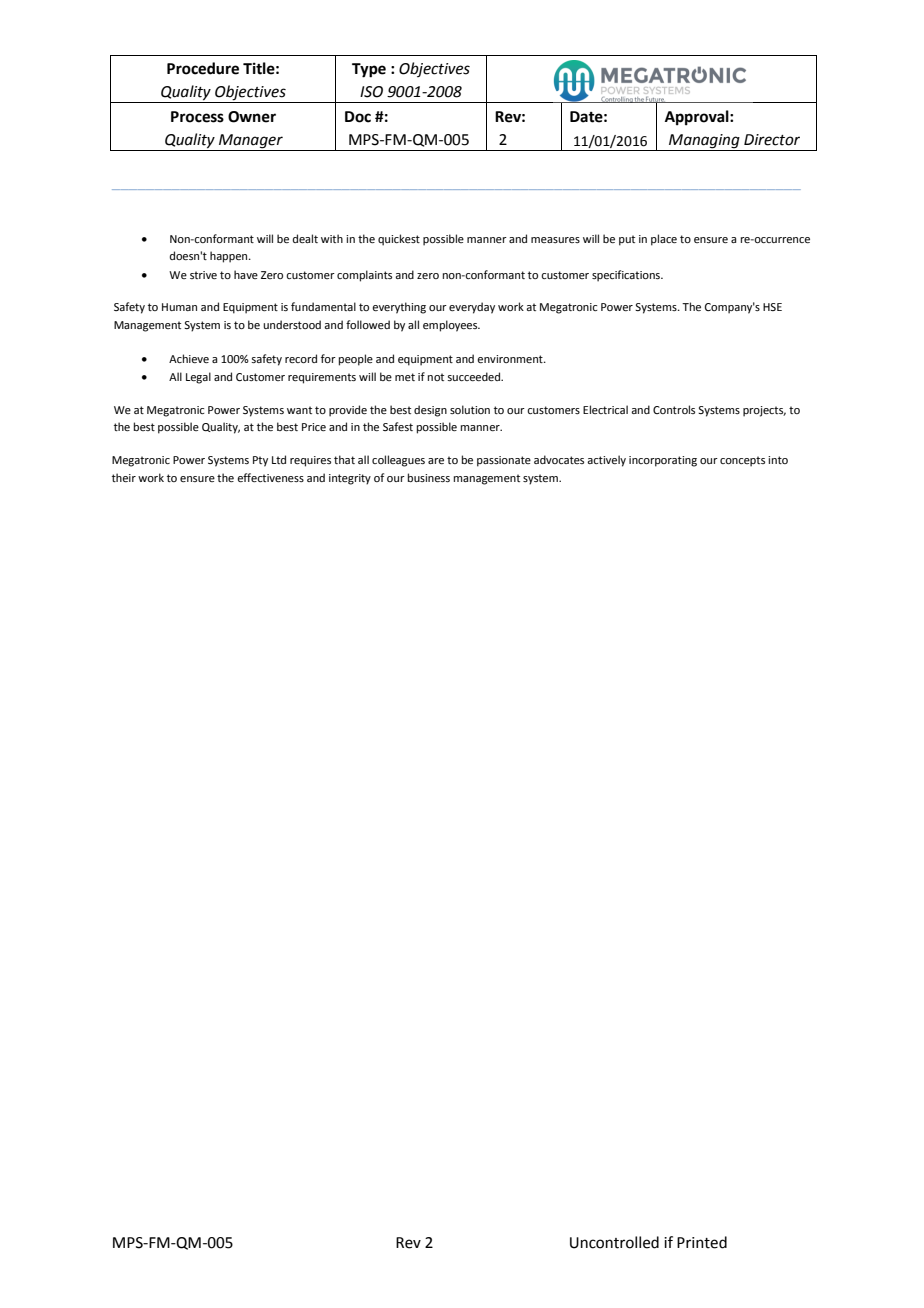 This document has height=1308, width=924. What do you see at coordinates (702, 1242) in the document?
I see `Printed` at bounding box center [702, 1242].
